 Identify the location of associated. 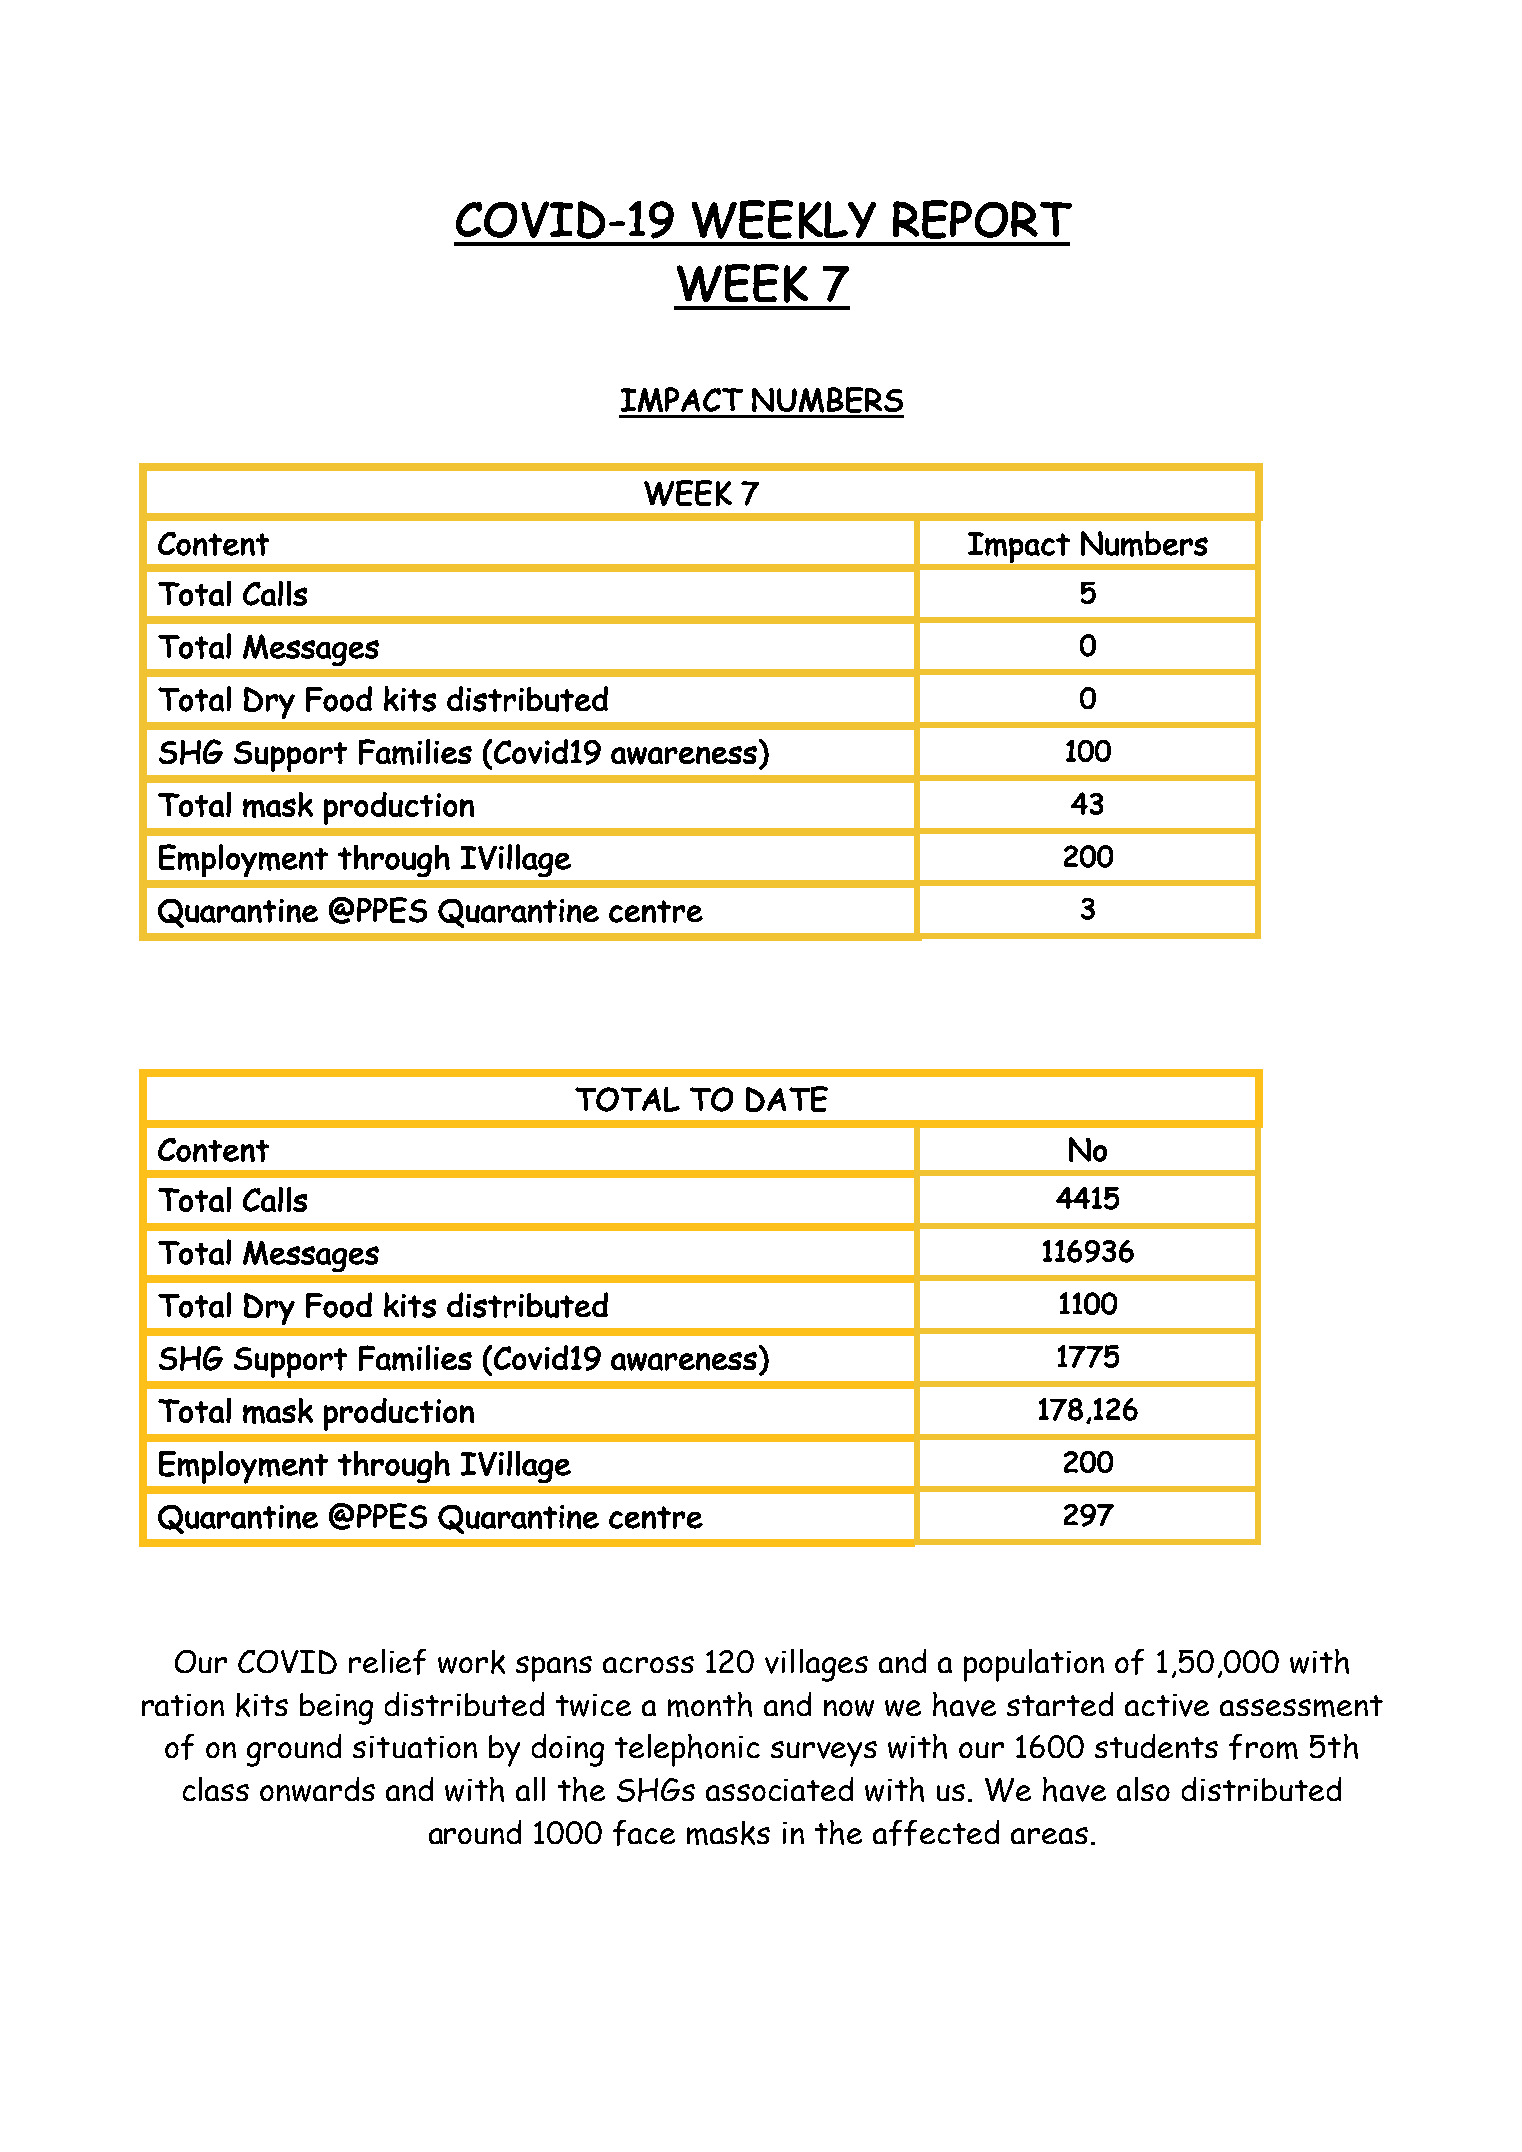
(779, 1789).
